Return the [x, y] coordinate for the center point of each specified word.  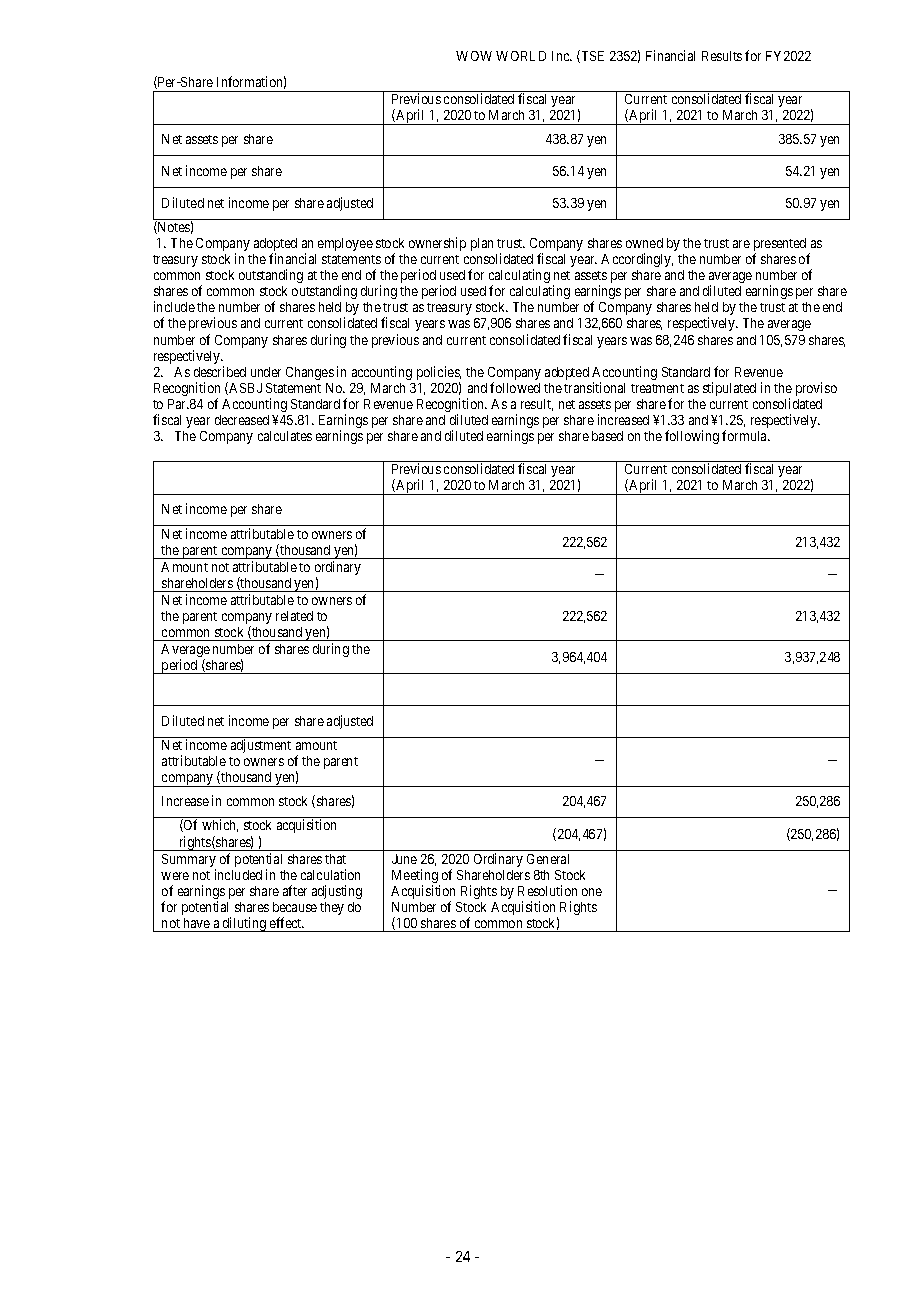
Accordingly [637, 260]
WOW [474, 56]
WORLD [521, 56]
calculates [285, 436]
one [592, 892]
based [607, 436]
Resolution [547, 890]
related [294, 616]
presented [780, 246]
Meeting [416, 877]
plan [482, 244]
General [548, 859]
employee [345, 244]
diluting [244, 924]
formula [746, 435]
